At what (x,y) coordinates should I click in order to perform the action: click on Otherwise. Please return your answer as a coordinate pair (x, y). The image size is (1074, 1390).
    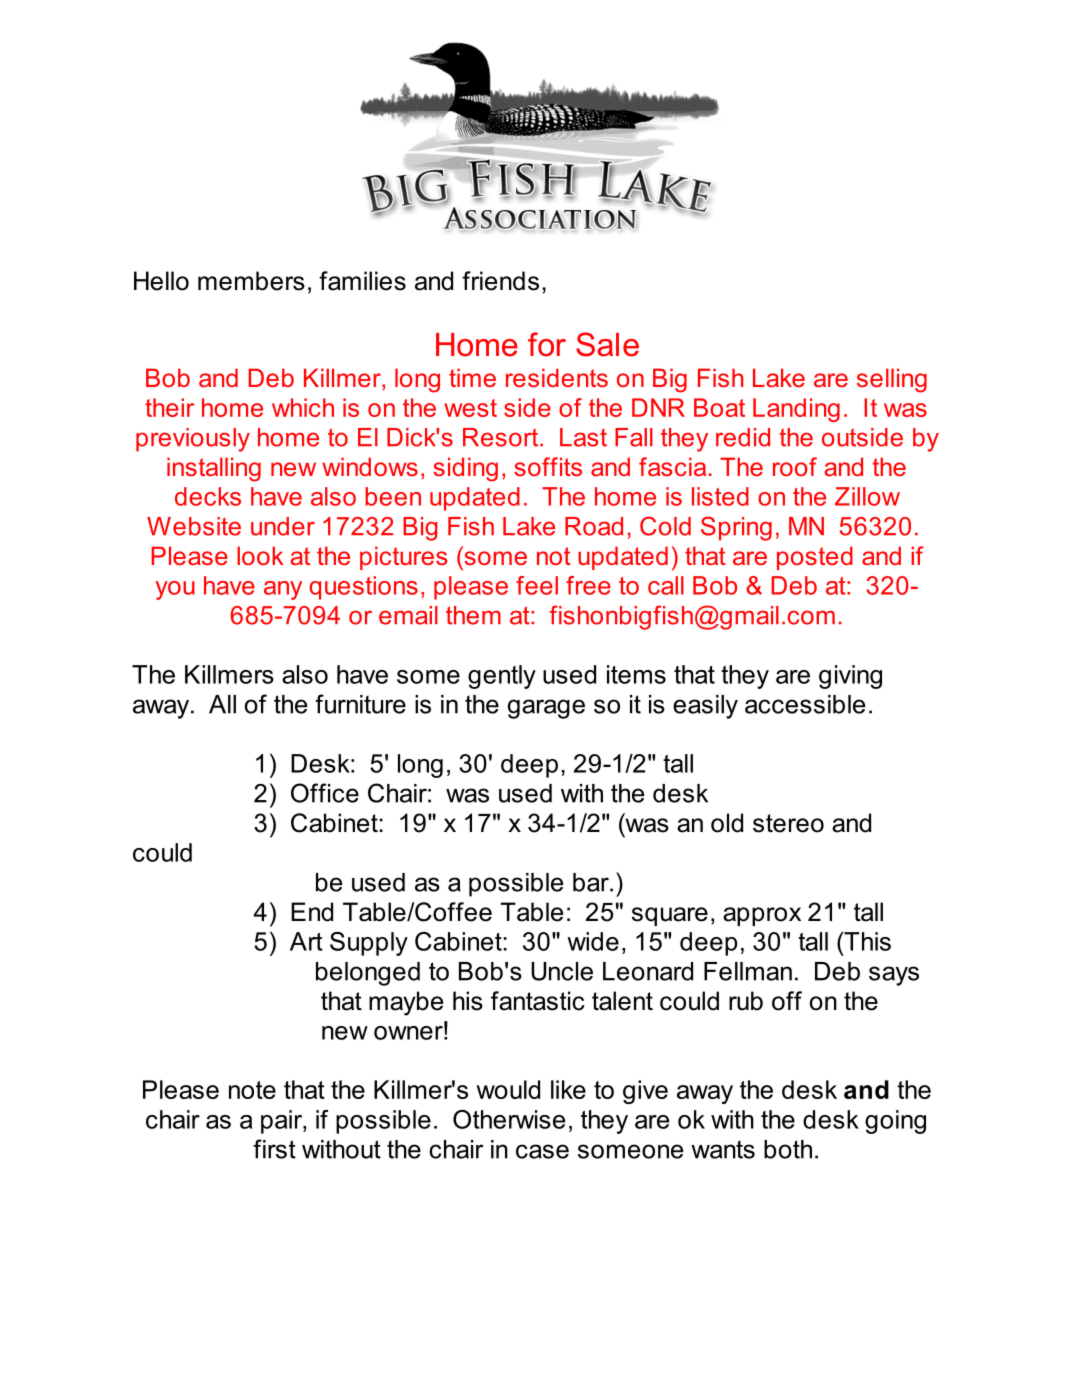
    Looking at the image, I should click on (509, 1119).
